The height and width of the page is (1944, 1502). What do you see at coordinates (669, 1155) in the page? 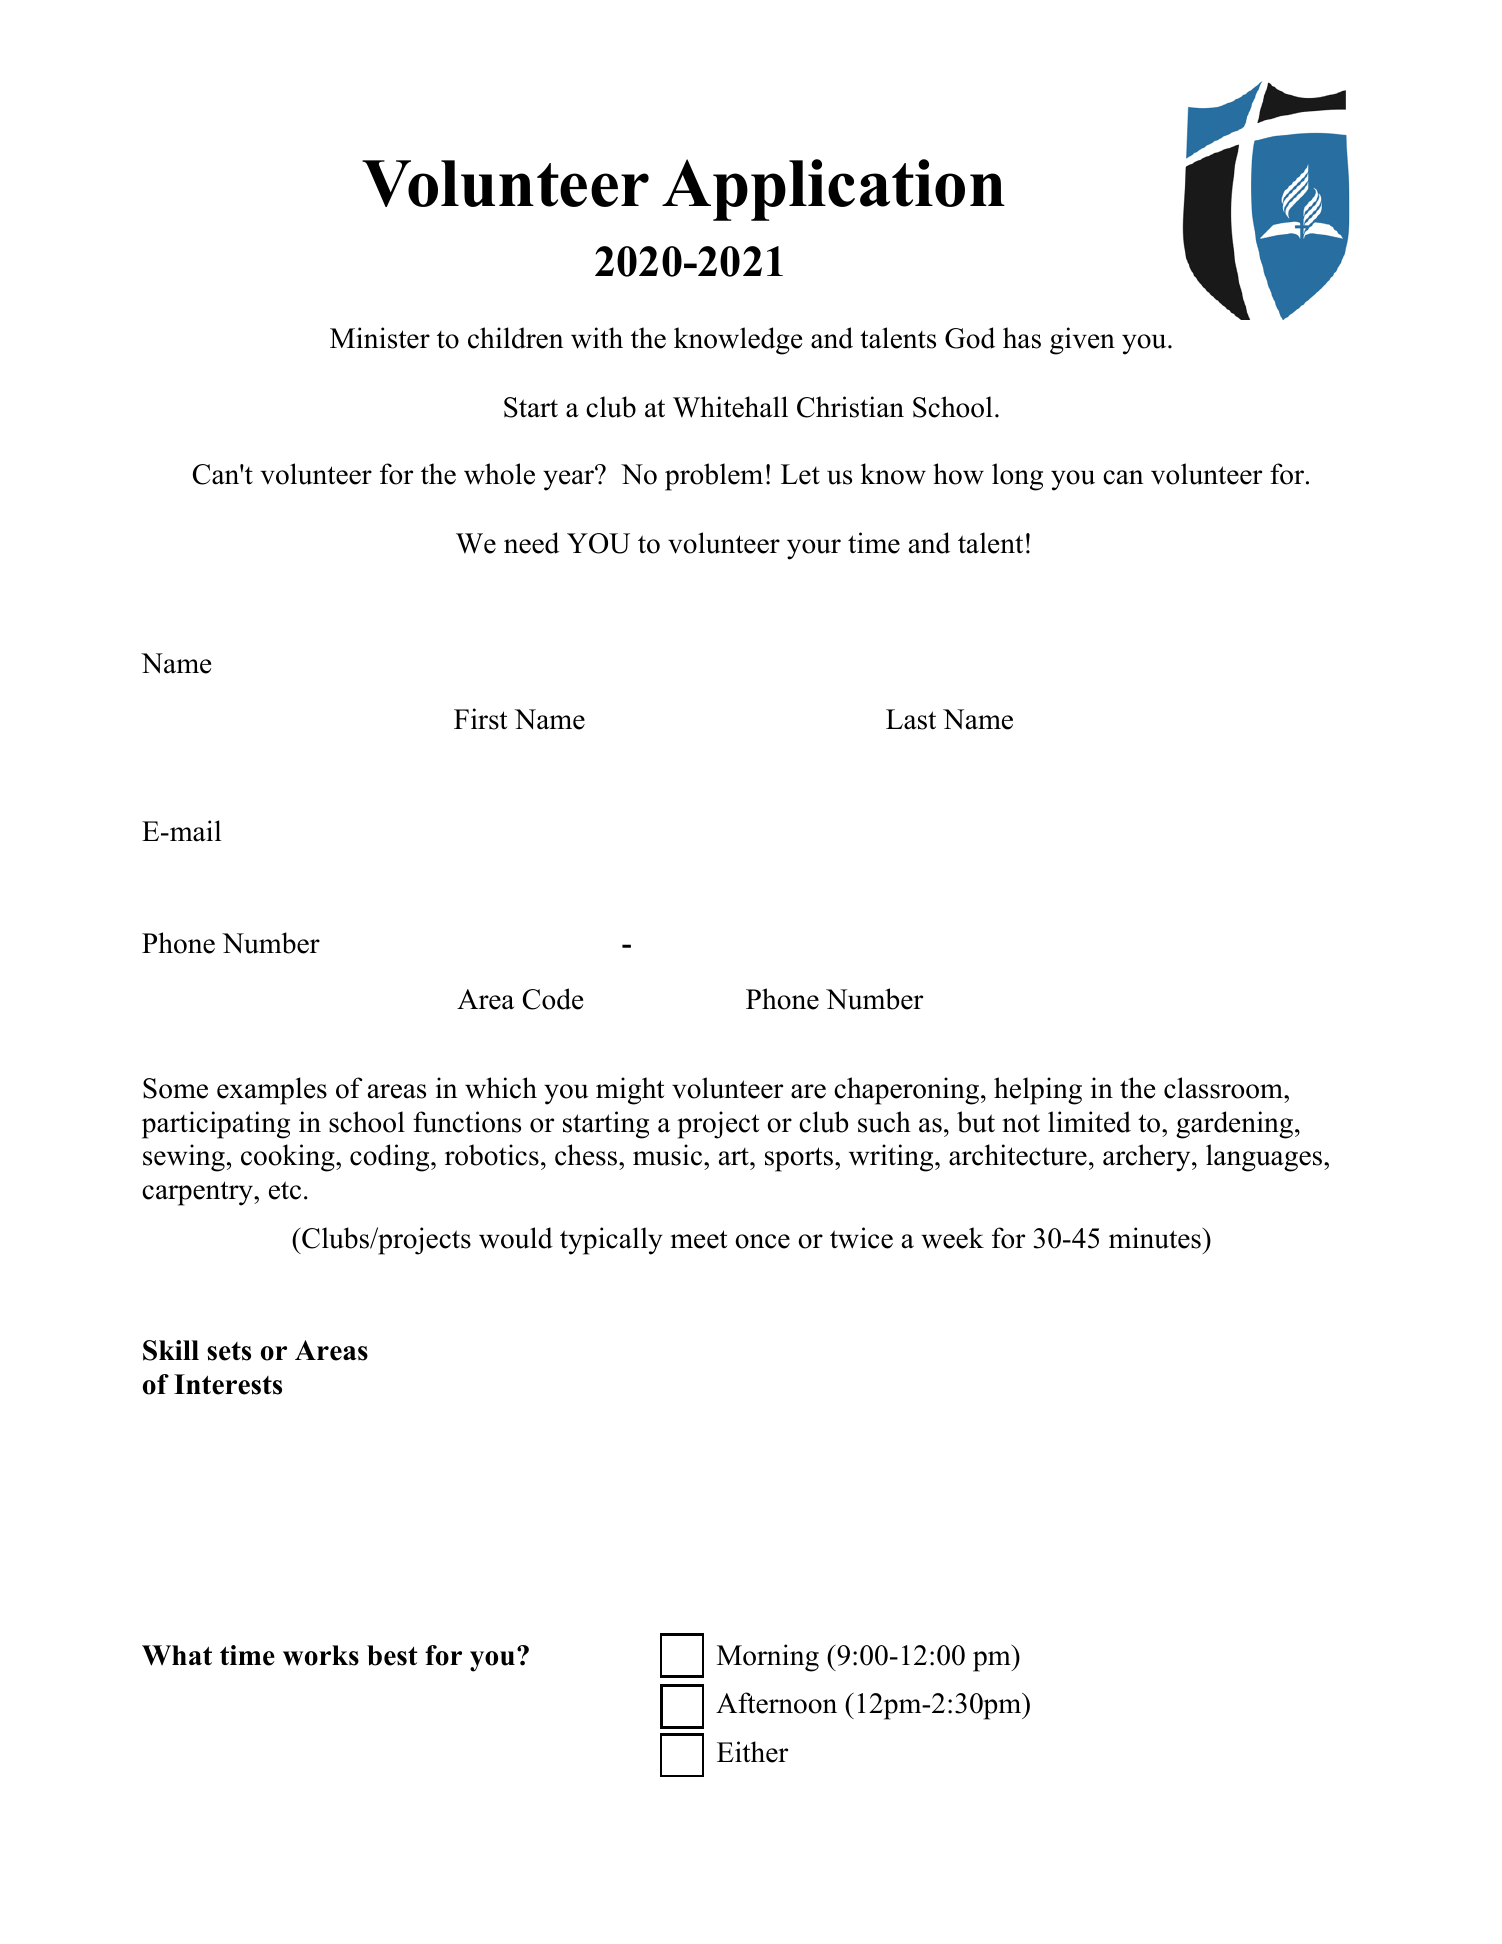
I see `music` at bounding box center [669, 1155].
